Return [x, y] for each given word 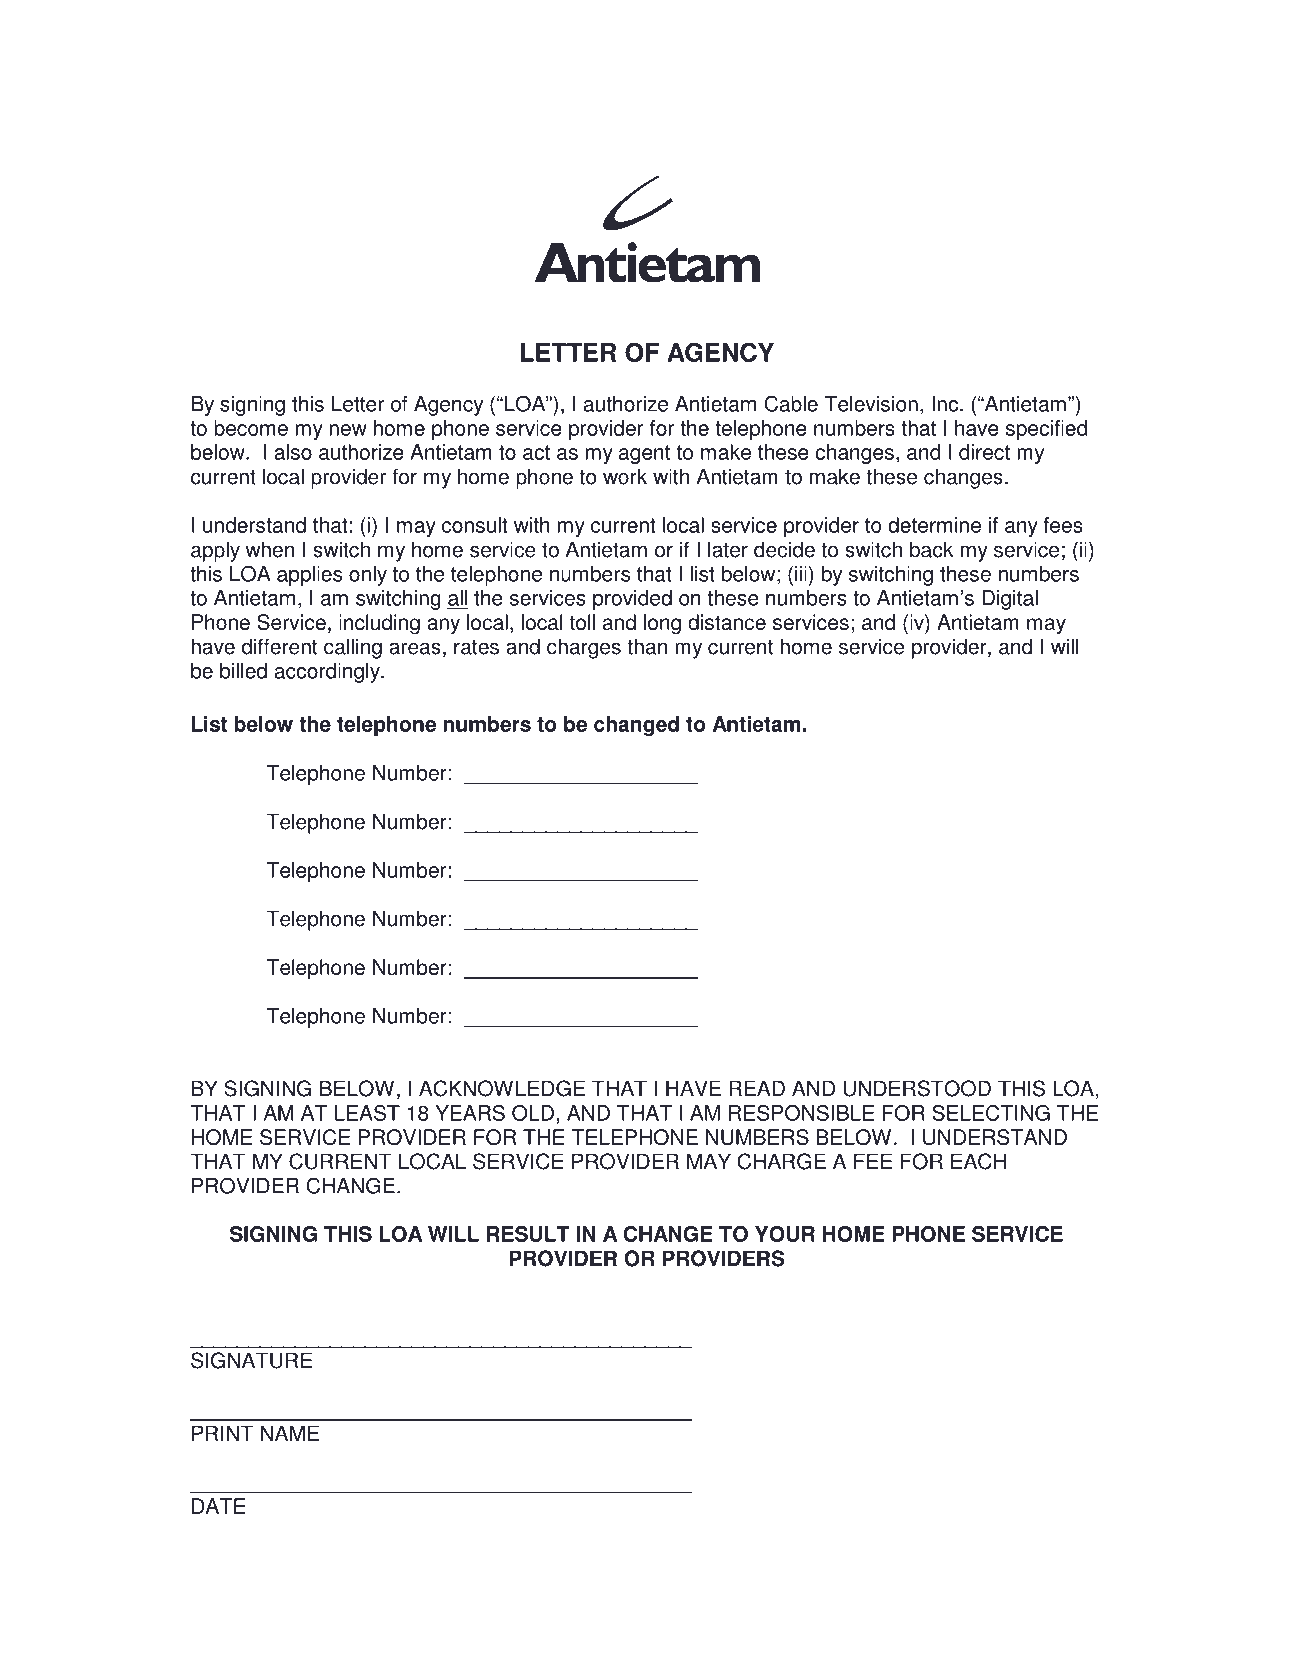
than [647, 646]
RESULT [528, 1234]
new [348, 430]
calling [353, 648]
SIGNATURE [251, 1360]
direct [984, 452]
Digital [1010, 600]
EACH [978, 1161]
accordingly [328, 673]
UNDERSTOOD [917, 1088]
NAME [290, 1433]
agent [644, 454]
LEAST [367, 1113]
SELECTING [991, 1113]
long [662, 624]
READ [757, 1088]
